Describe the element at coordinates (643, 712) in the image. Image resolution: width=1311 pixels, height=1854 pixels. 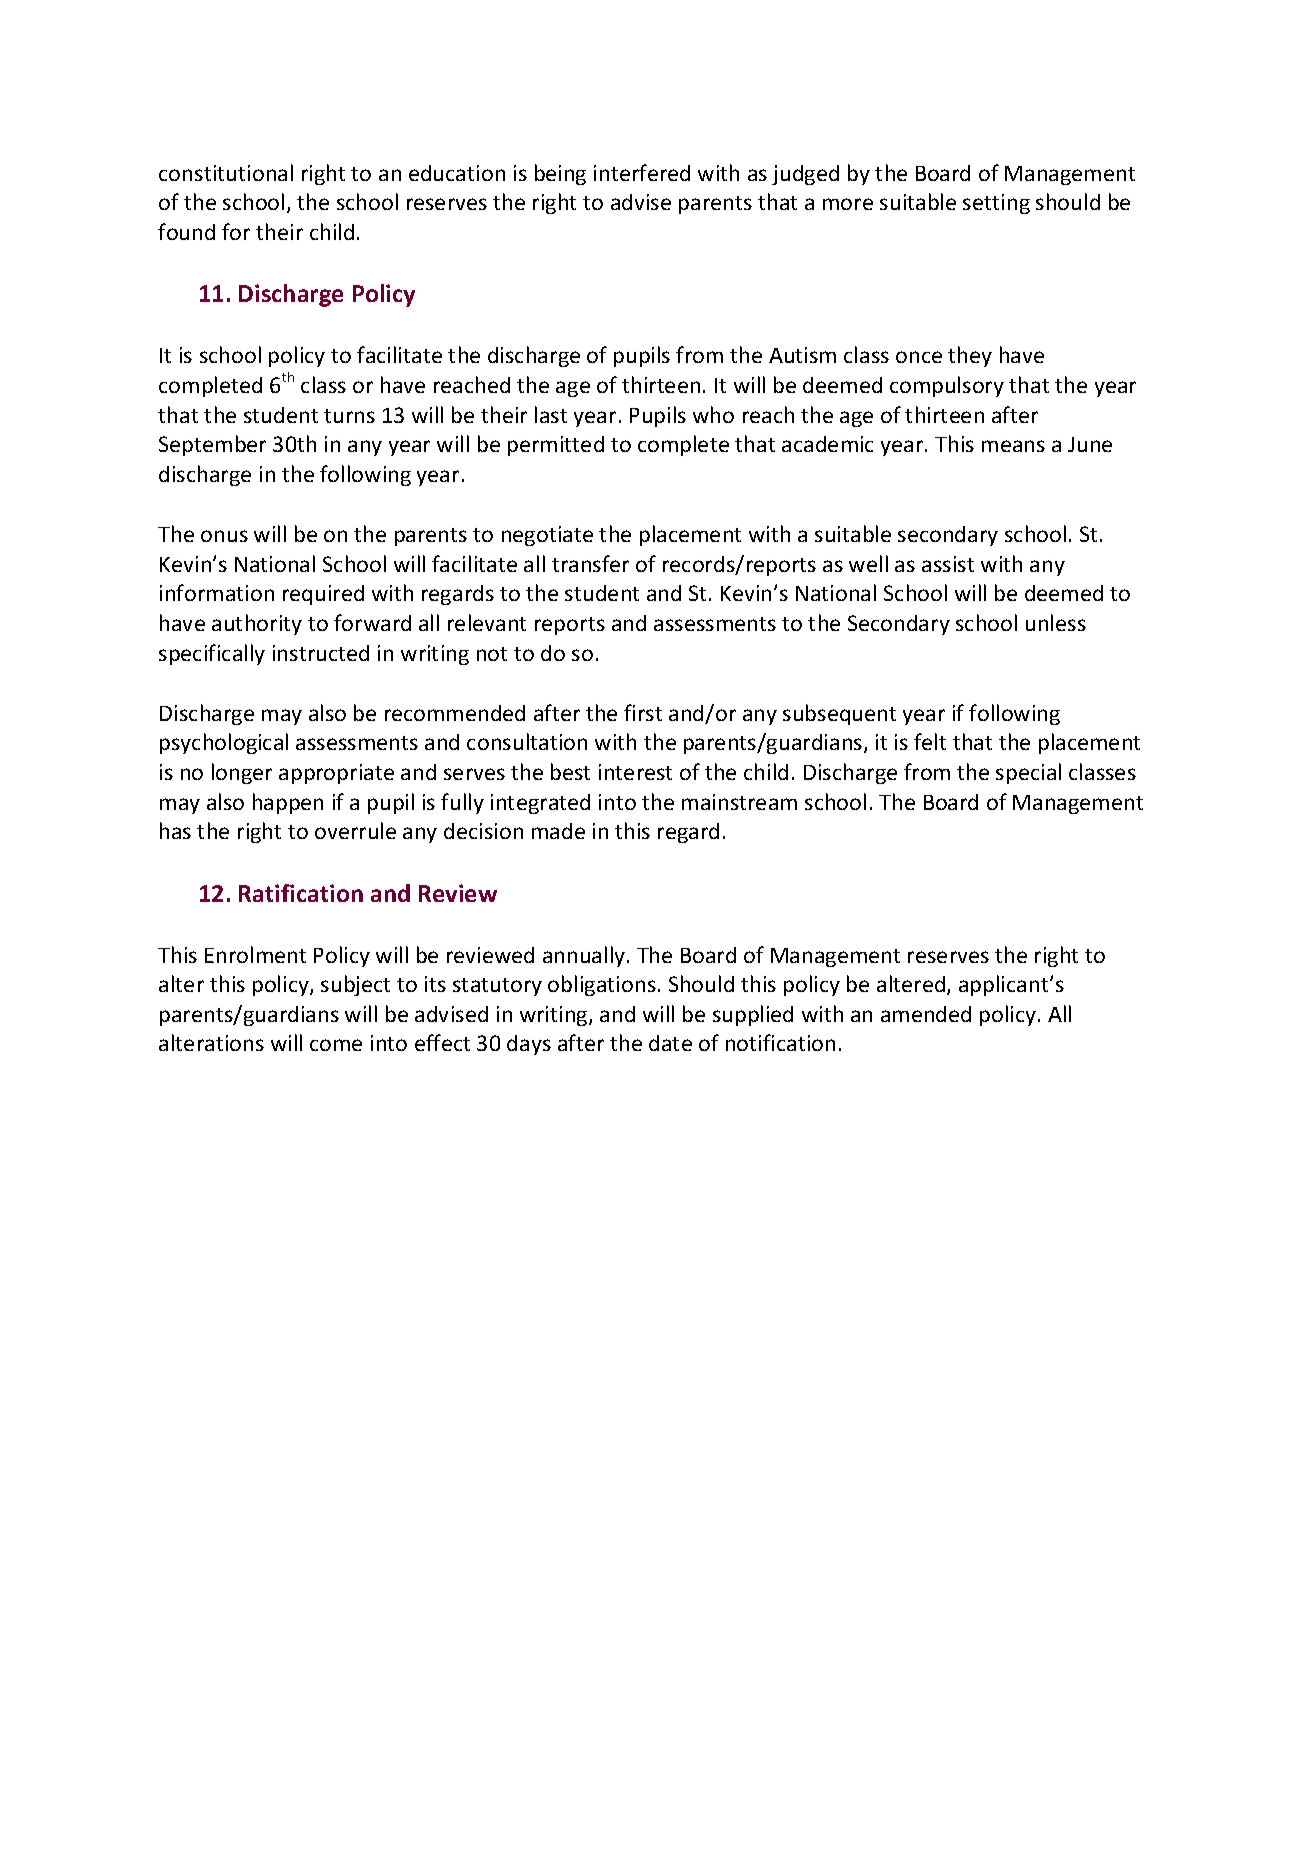
I see `first` at that location.
